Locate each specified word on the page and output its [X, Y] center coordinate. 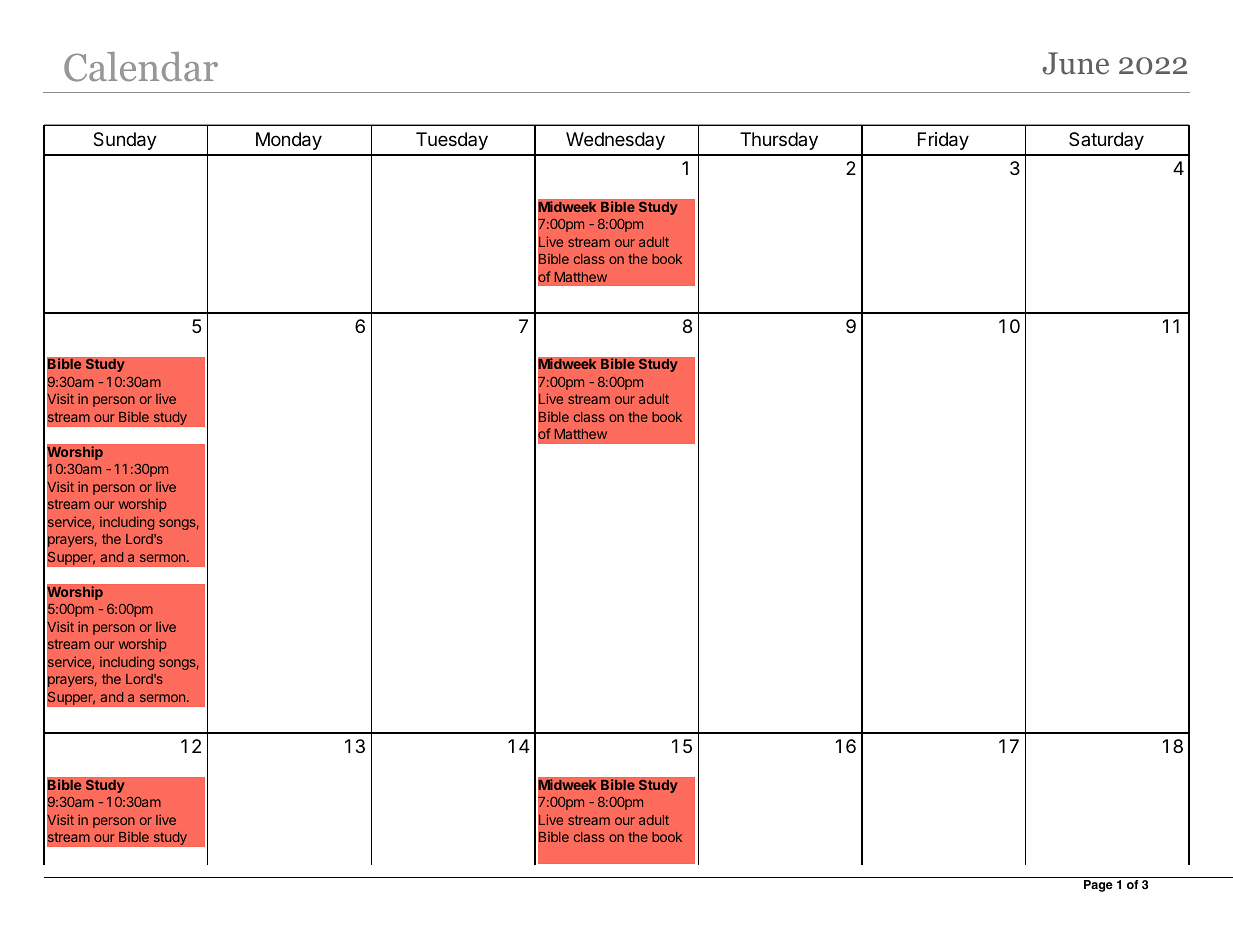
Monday [289, 141]
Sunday [125, 141]
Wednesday [615, 141]
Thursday [779, 141]
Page [1098, 886]
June [1076, 63]
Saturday [1106, 141]
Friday [943, 141]
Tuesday [452, 141]
